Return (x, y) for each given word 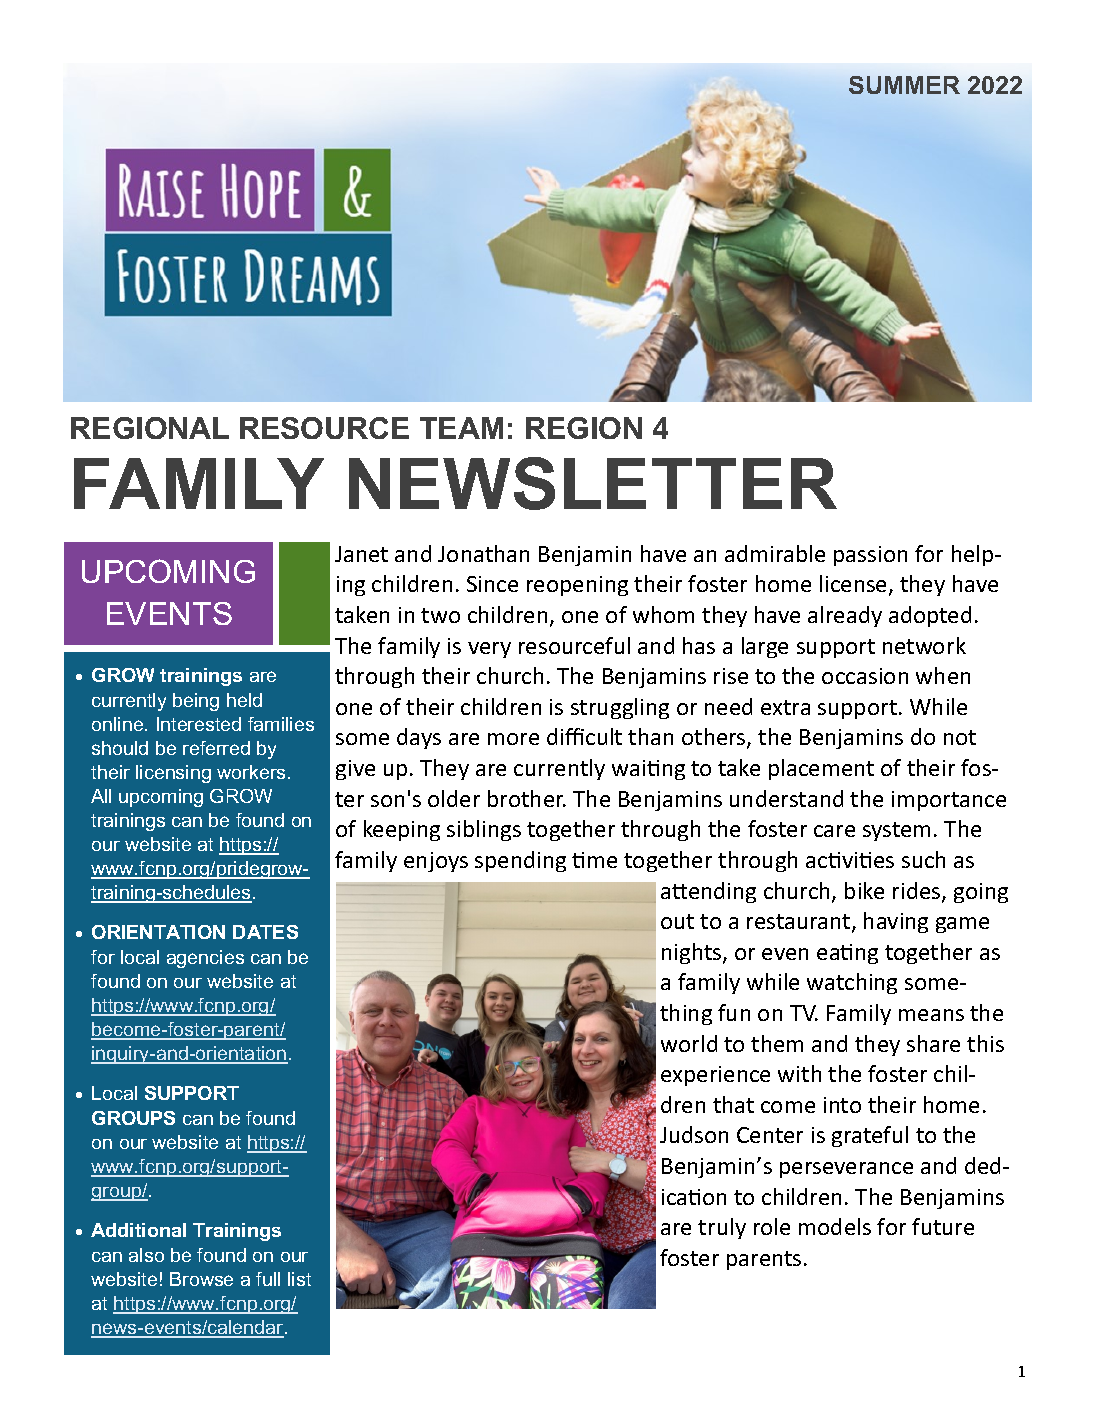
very (489, 650)
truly (722, 1228)
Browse (201, 1279)
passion (870, 556)
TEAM (461, 428)
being (196, 702)
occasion (865, 676)
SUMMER (904, 85)
